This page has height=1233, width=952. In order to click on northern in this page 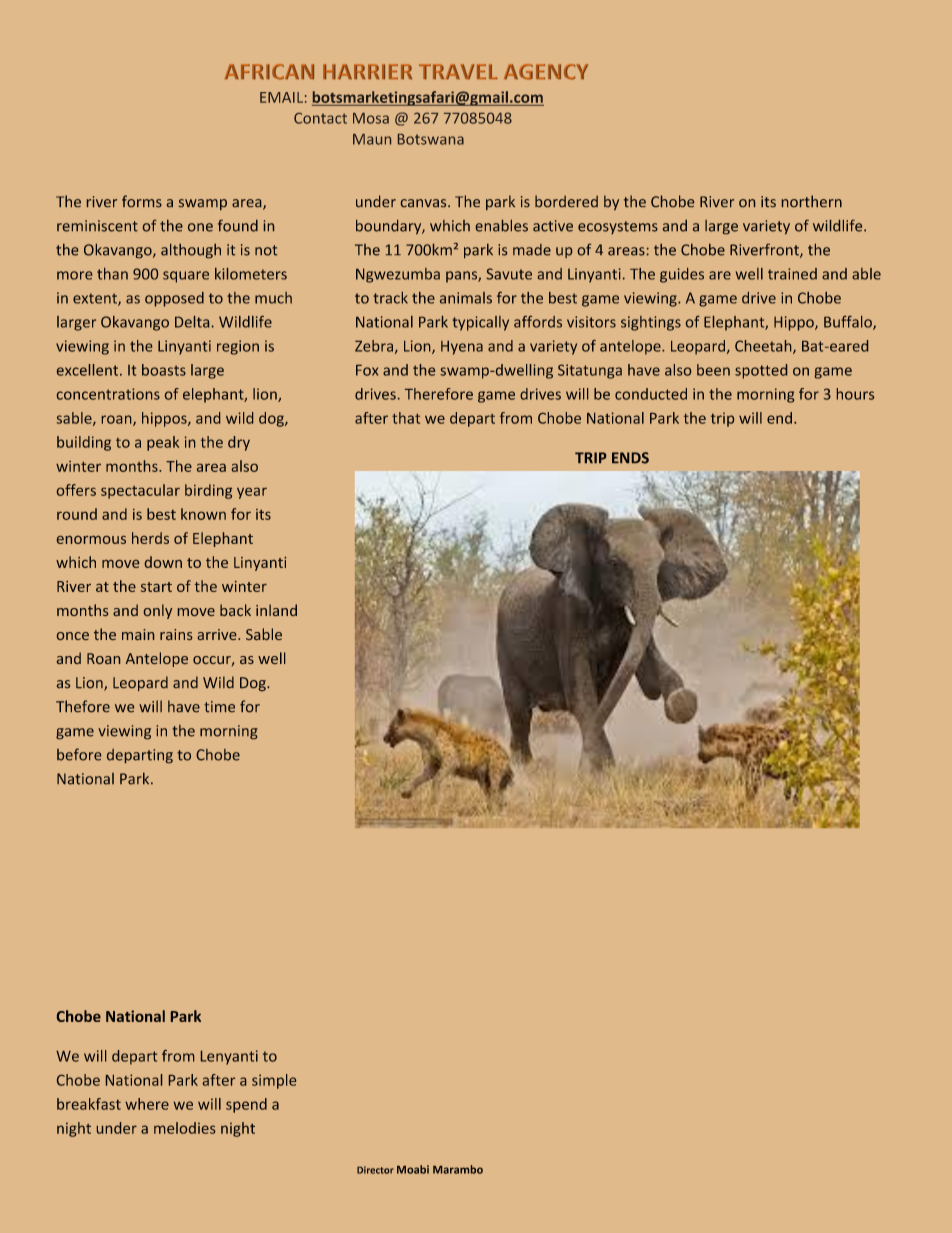, I will do `click(812, 201)`.
